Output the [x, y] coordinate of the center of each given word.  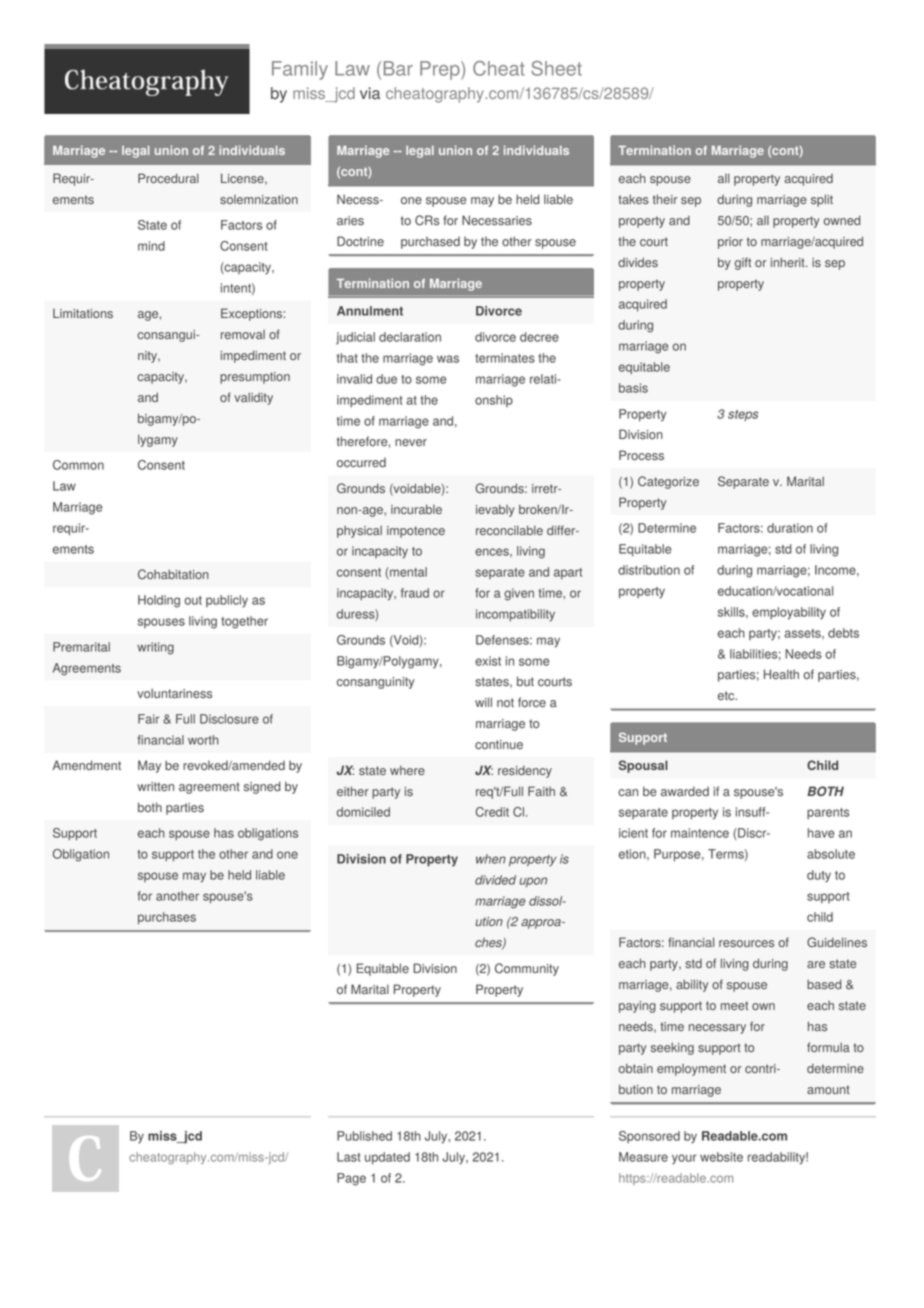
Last [349, 1157]
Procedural [168, 178]
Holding [159, 601]
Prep [441, 70]
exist [488, 661]
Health [781, 674]
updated [387, 1158]
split [822, 200]
